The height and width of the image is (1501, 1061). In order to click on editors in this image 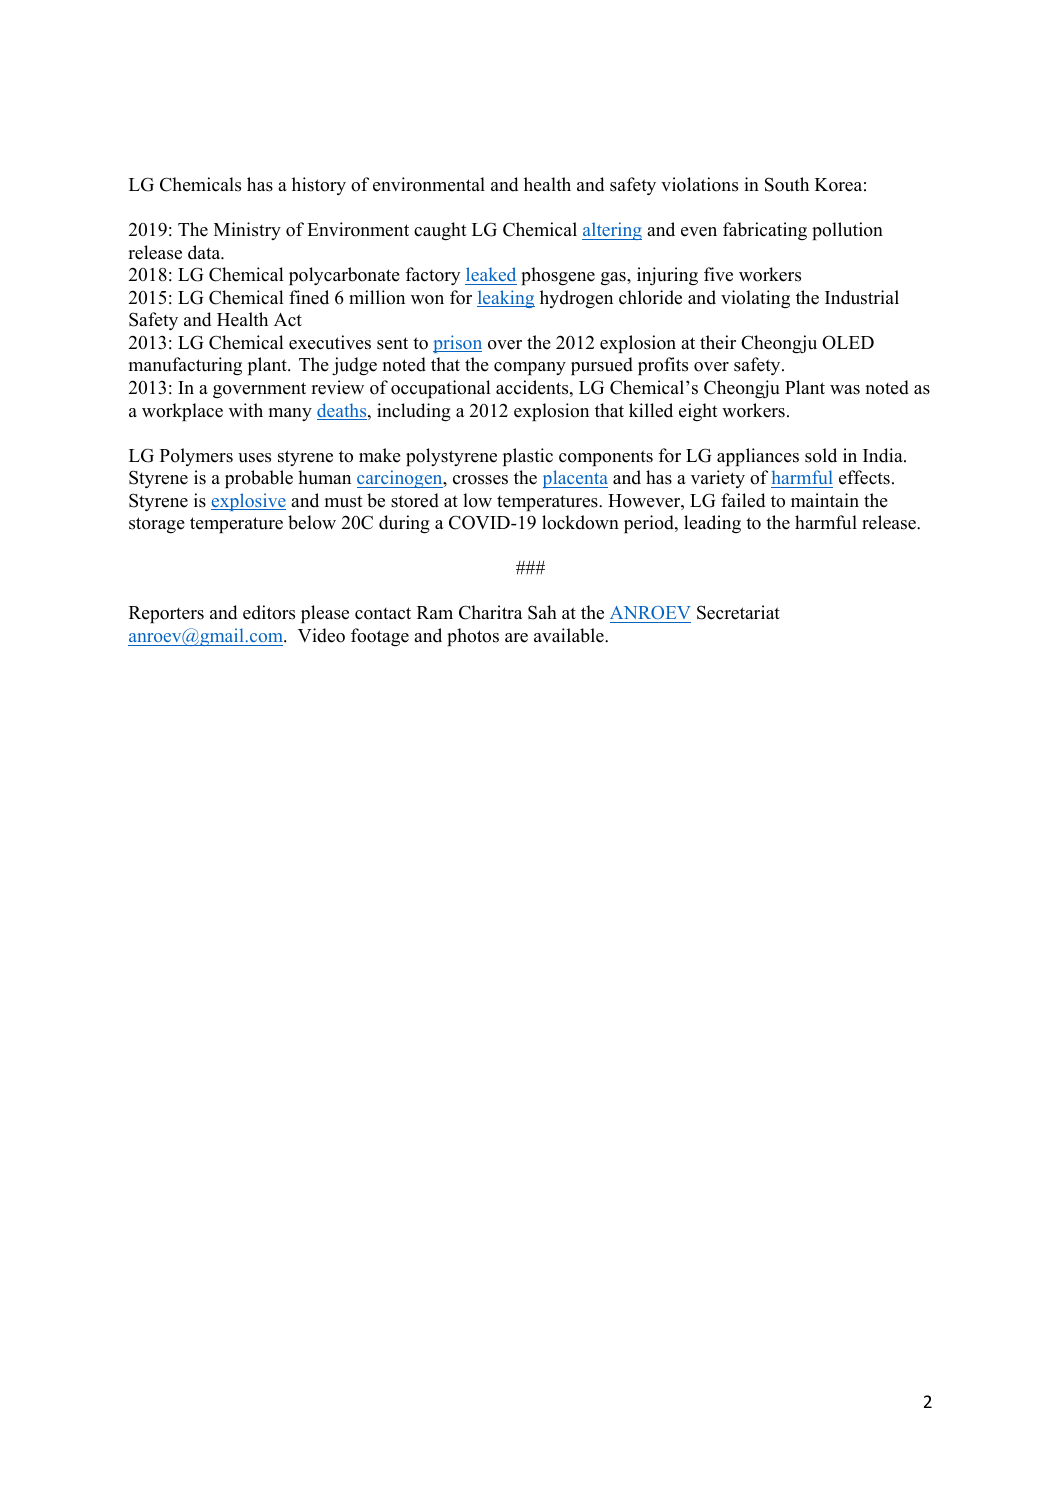, I will do `click(269, 612)`.
